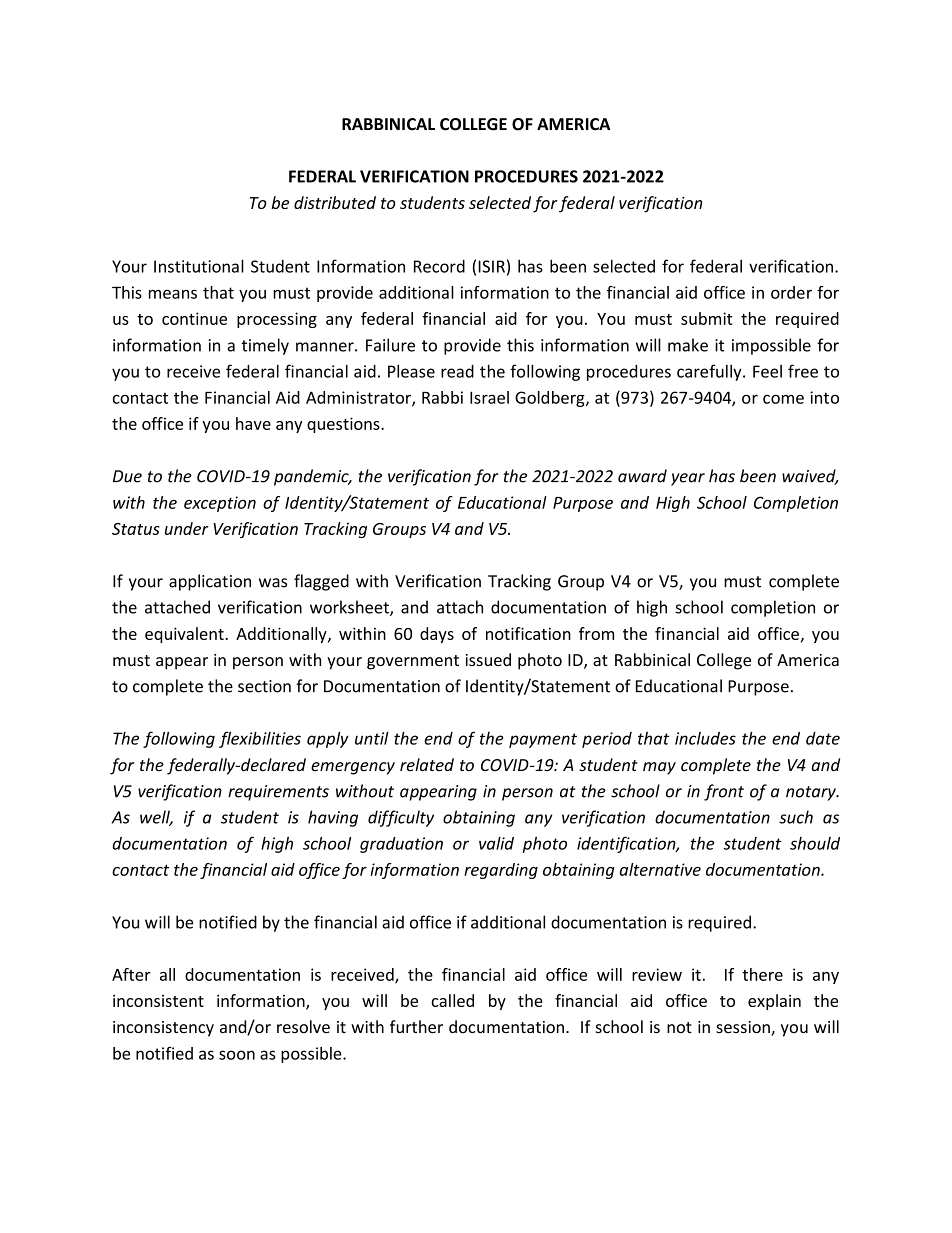  What do you see at coordinates (220, 504) in the screenshot?
I see `exception` at bounding box center [220, 504].
